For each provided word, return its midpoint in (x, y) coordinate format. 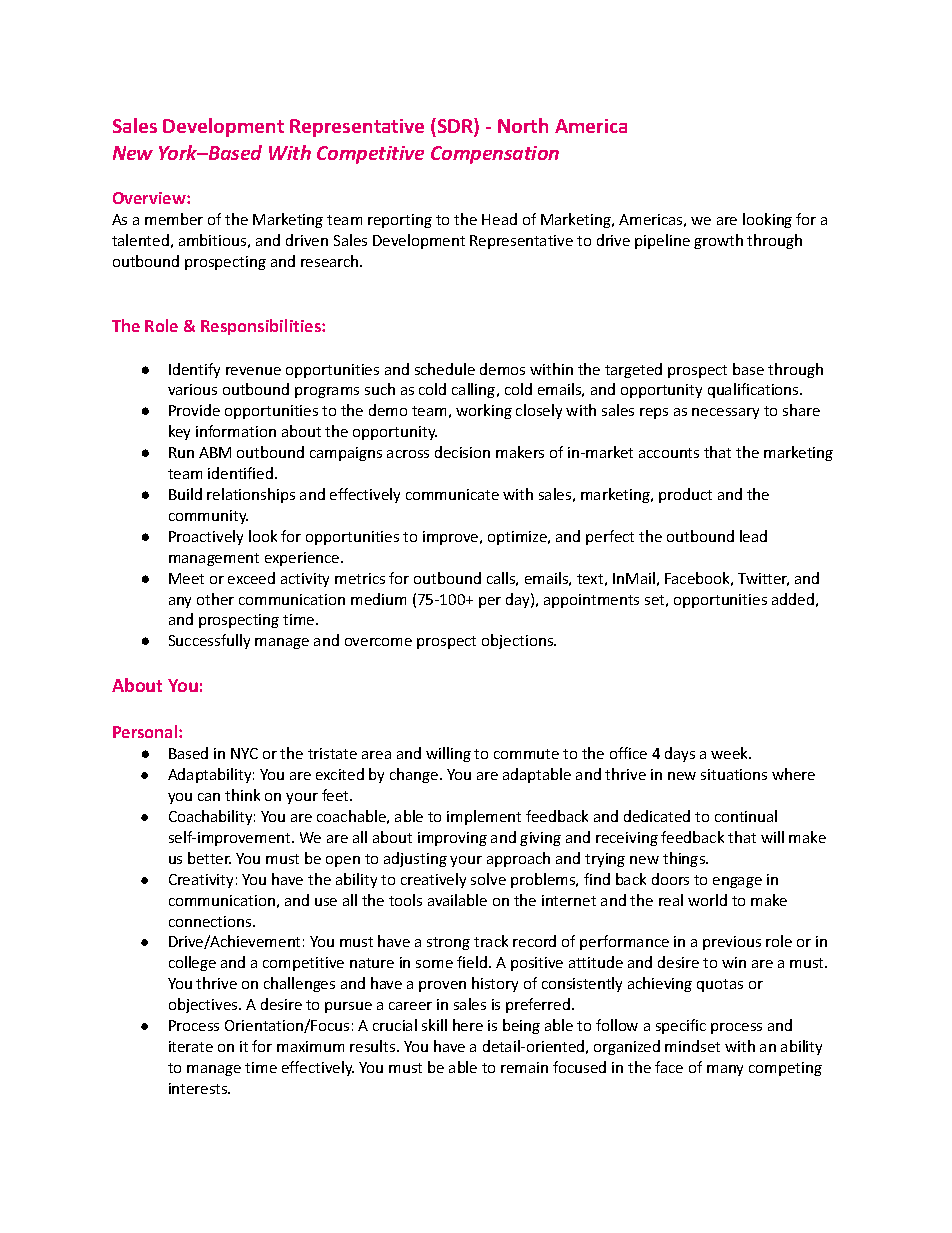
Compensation (495, 155)
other (215, 599)
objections (519, 641)
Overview (150, 198)
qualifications (754, 390)
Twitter (763, 579)
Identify (194, 370)
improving (452, 839)
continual (746, 816)
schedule (445, 369)
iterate (191, 1046)
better (209, 858)
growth (718, 241)
